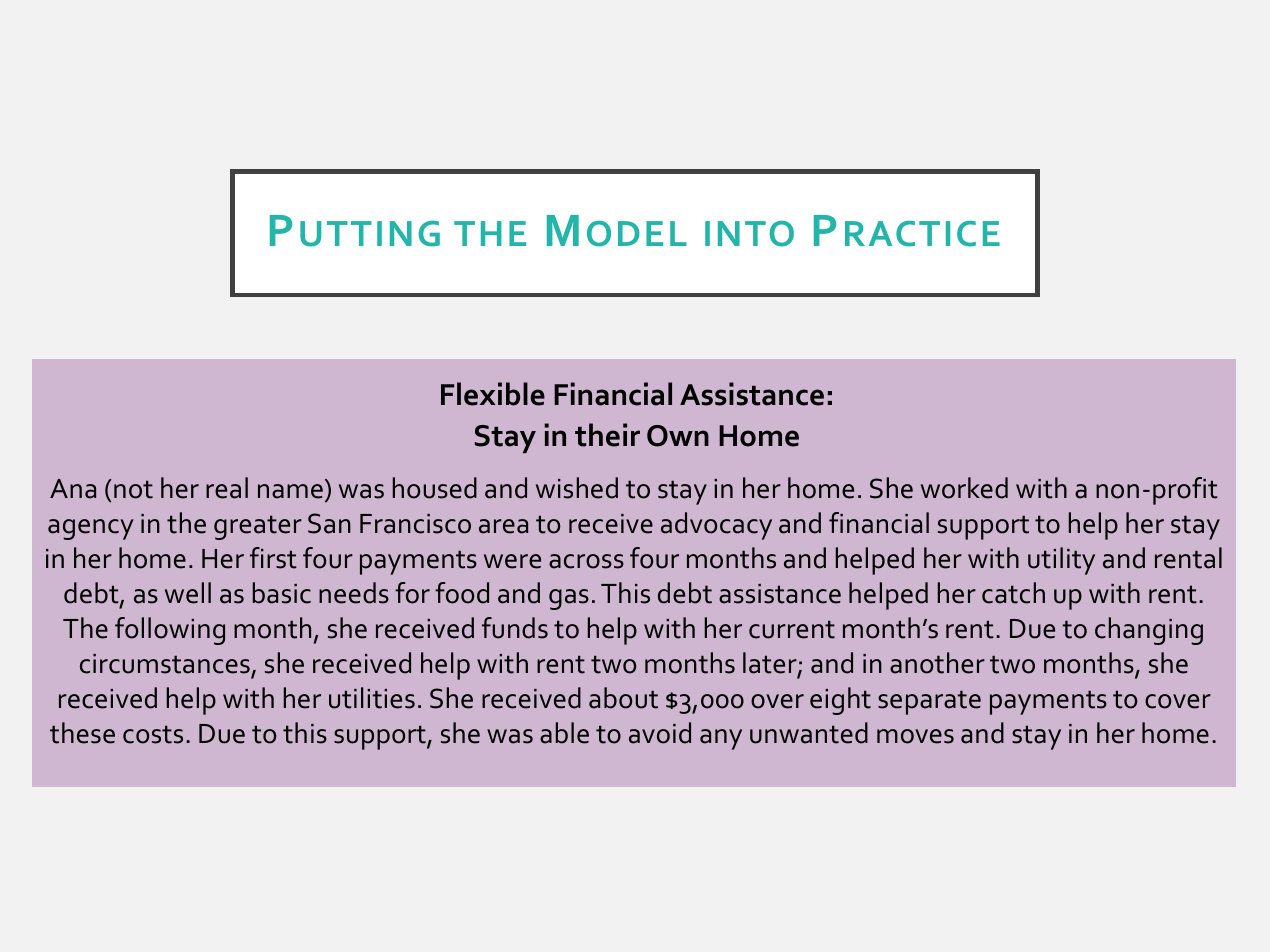 This image has height=952, width=1270. Describe the element at coordinates (227, 488) in the image. I see `real` at that location.
